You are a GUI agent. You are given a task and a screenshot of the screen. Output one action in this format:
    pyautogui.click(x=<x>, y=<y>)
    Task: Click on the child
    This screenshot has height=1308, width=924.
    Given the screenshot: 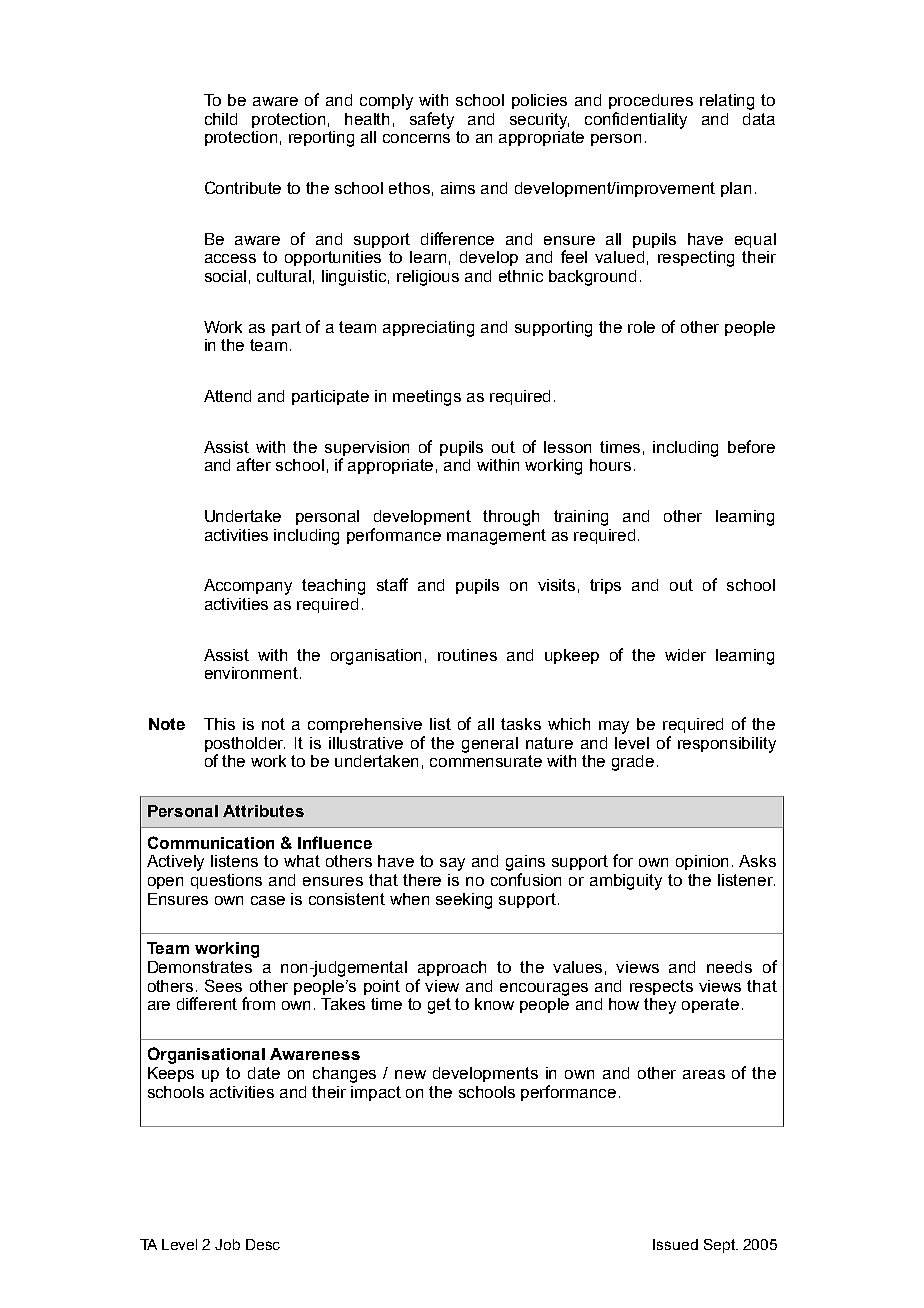 What is the action you would take?
    pyautogui.click(x=221, y=119)
